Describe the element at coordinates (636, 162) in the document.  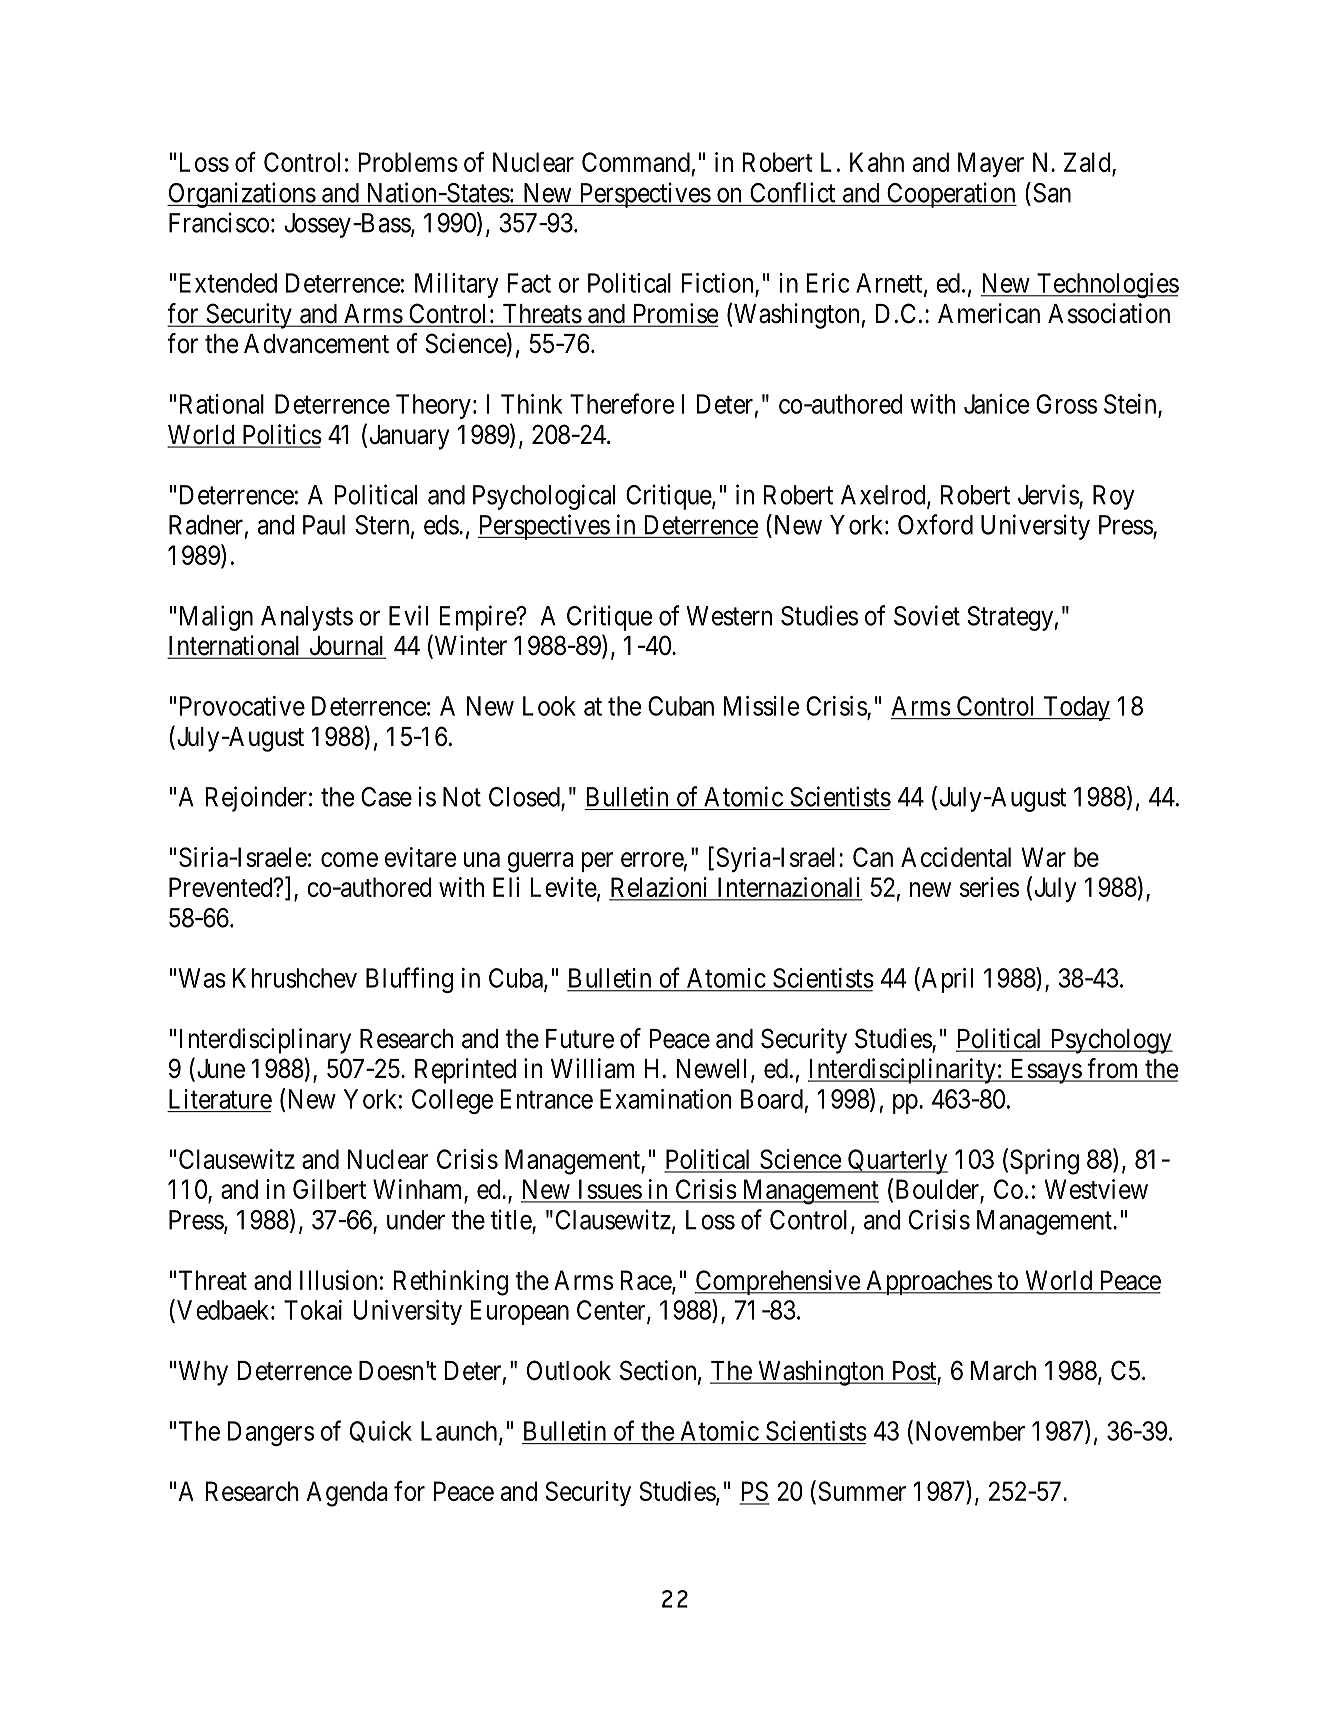
I see `Command` at that location.
